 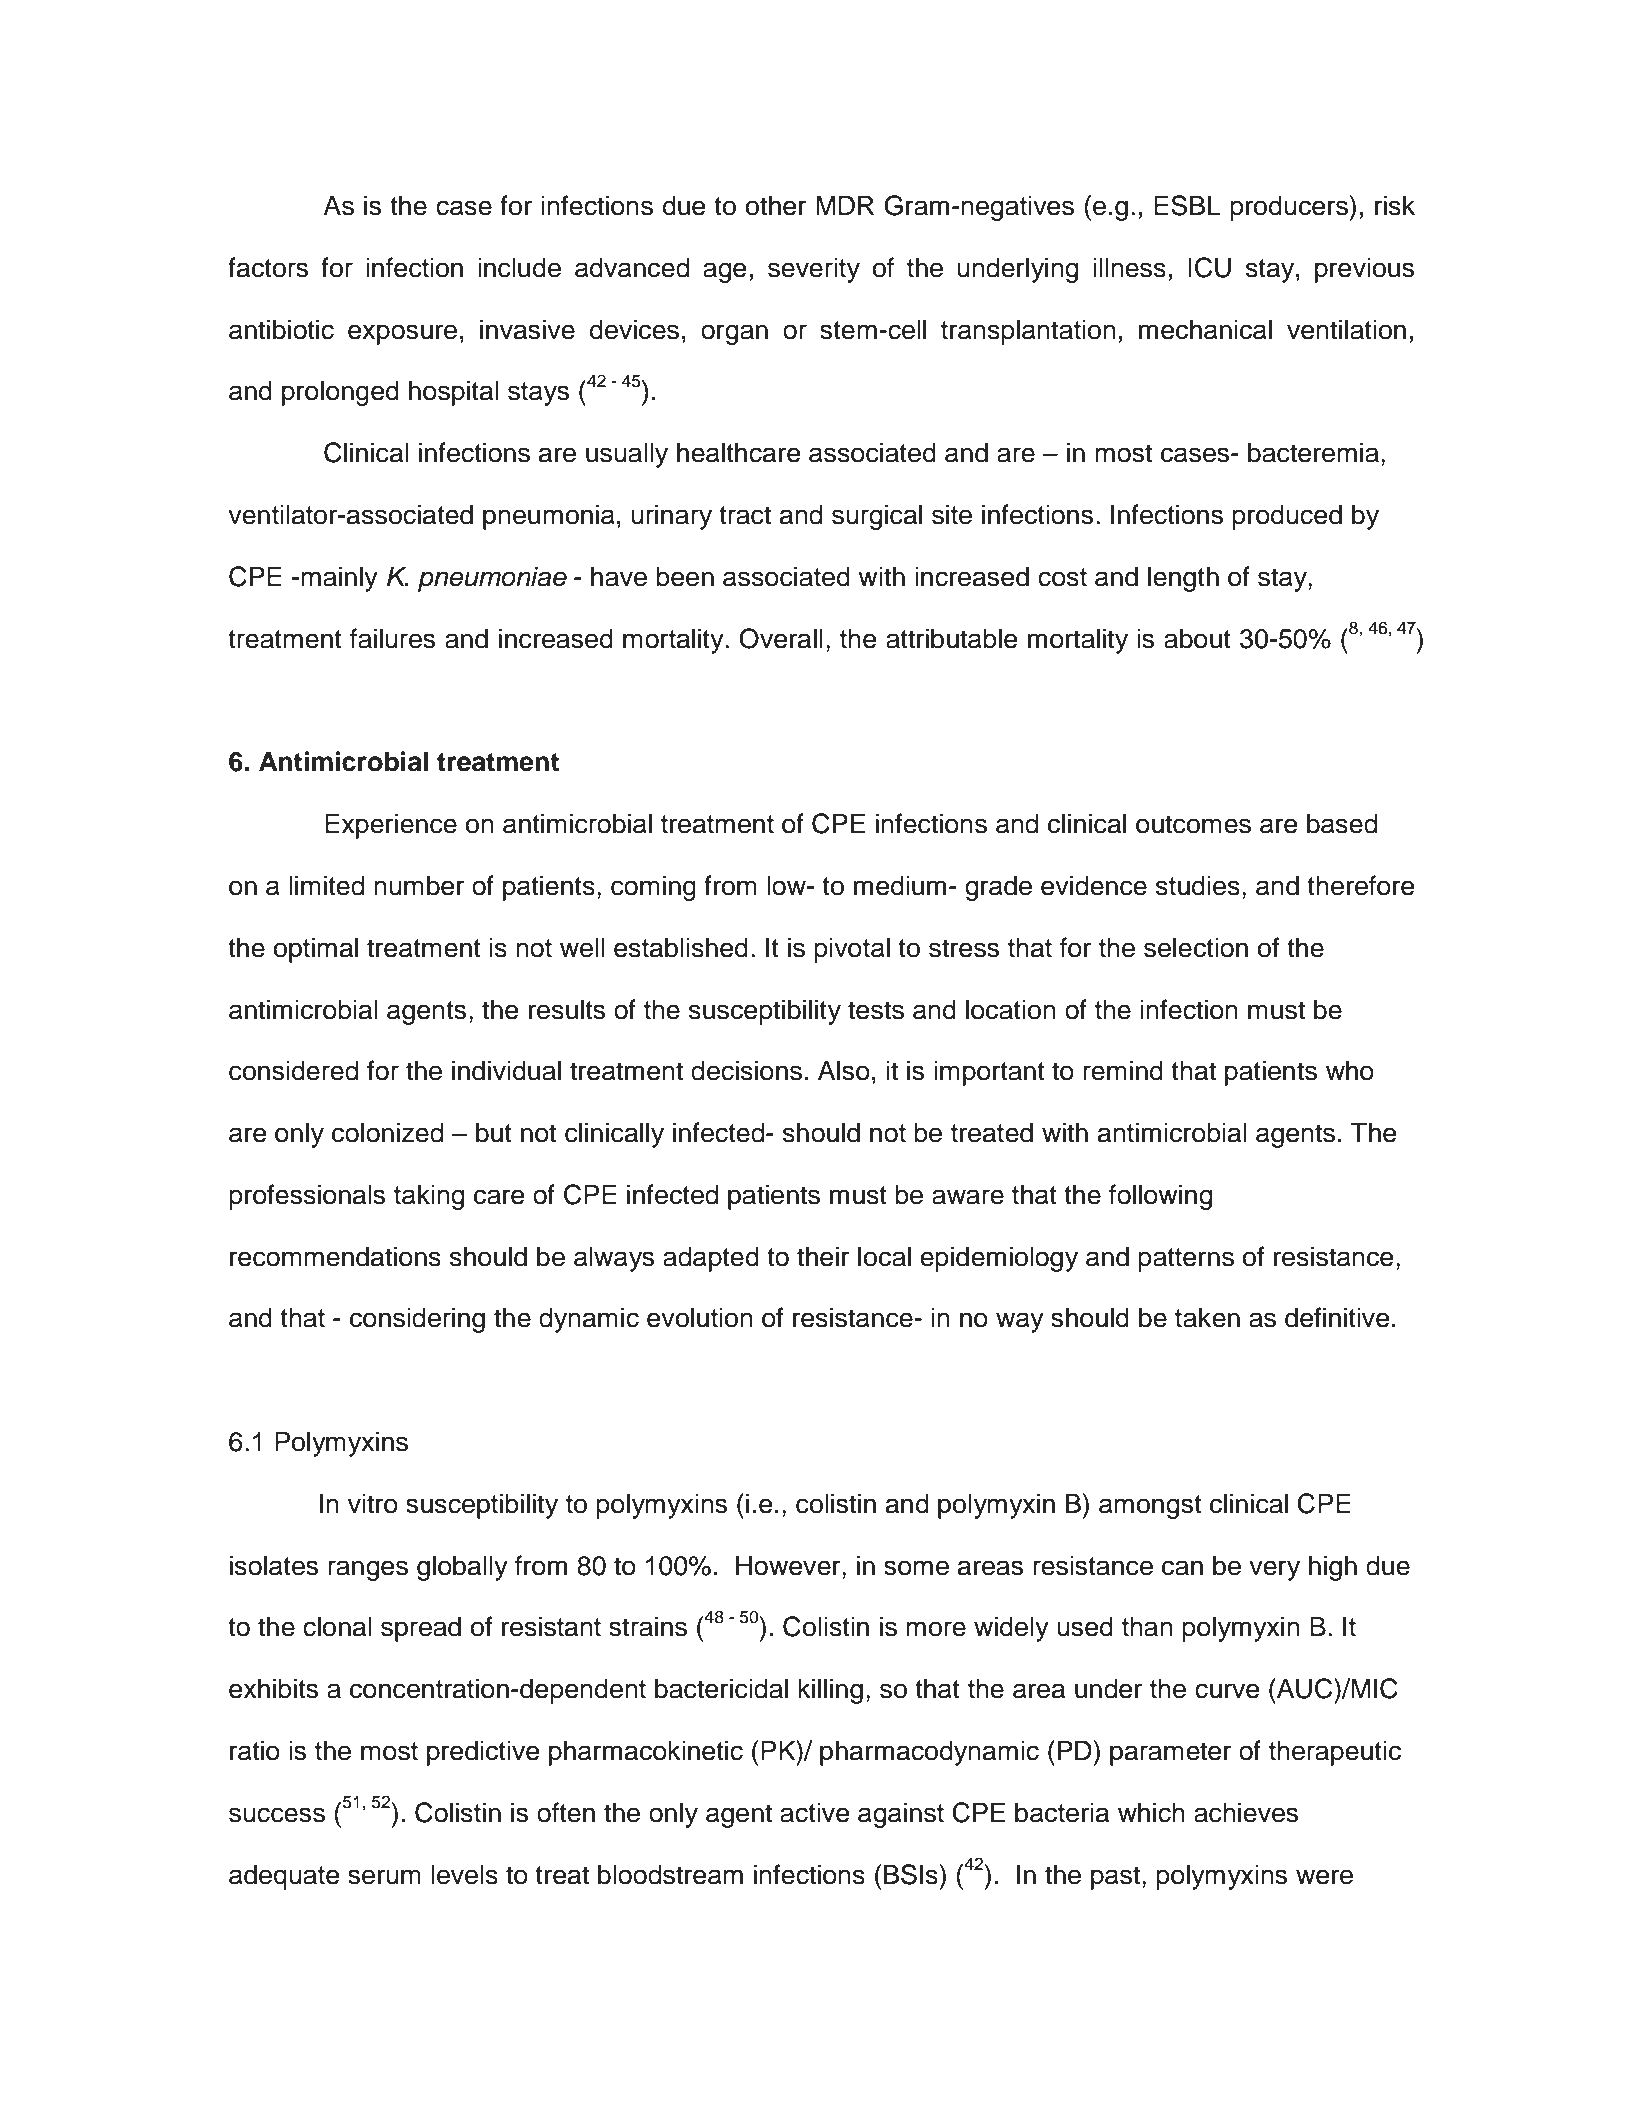 What do you see at coordinates (1350, 1070) in the screenshot?
I see `who` at bounding box center [1350, 1070].
